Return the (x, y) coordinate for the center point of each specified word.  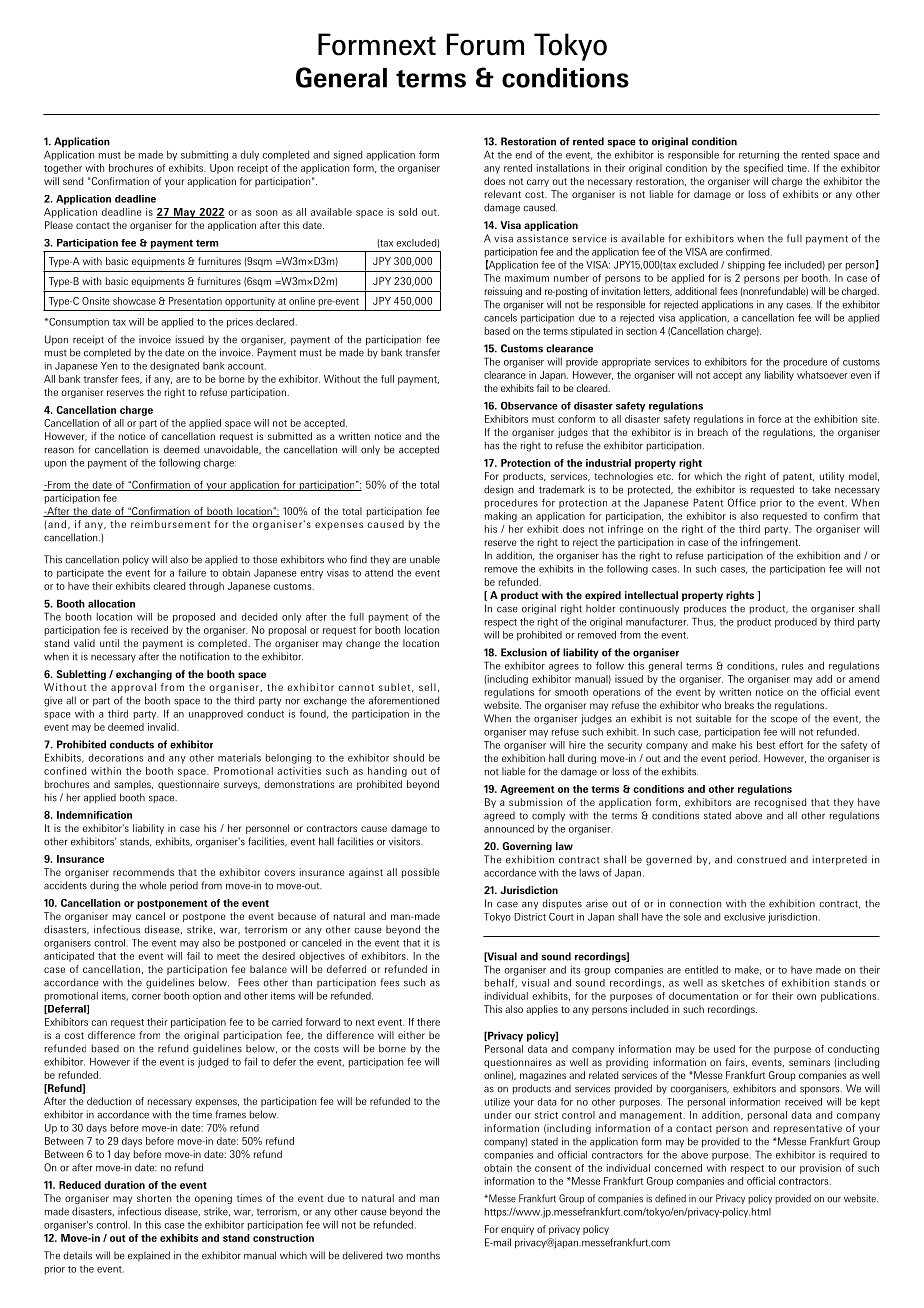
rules (792, 666)
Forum (485, 44)
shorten (154, 1198)
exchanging (144, 675)
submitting (204, 156)
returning (759, 156)
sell (427, 687)
